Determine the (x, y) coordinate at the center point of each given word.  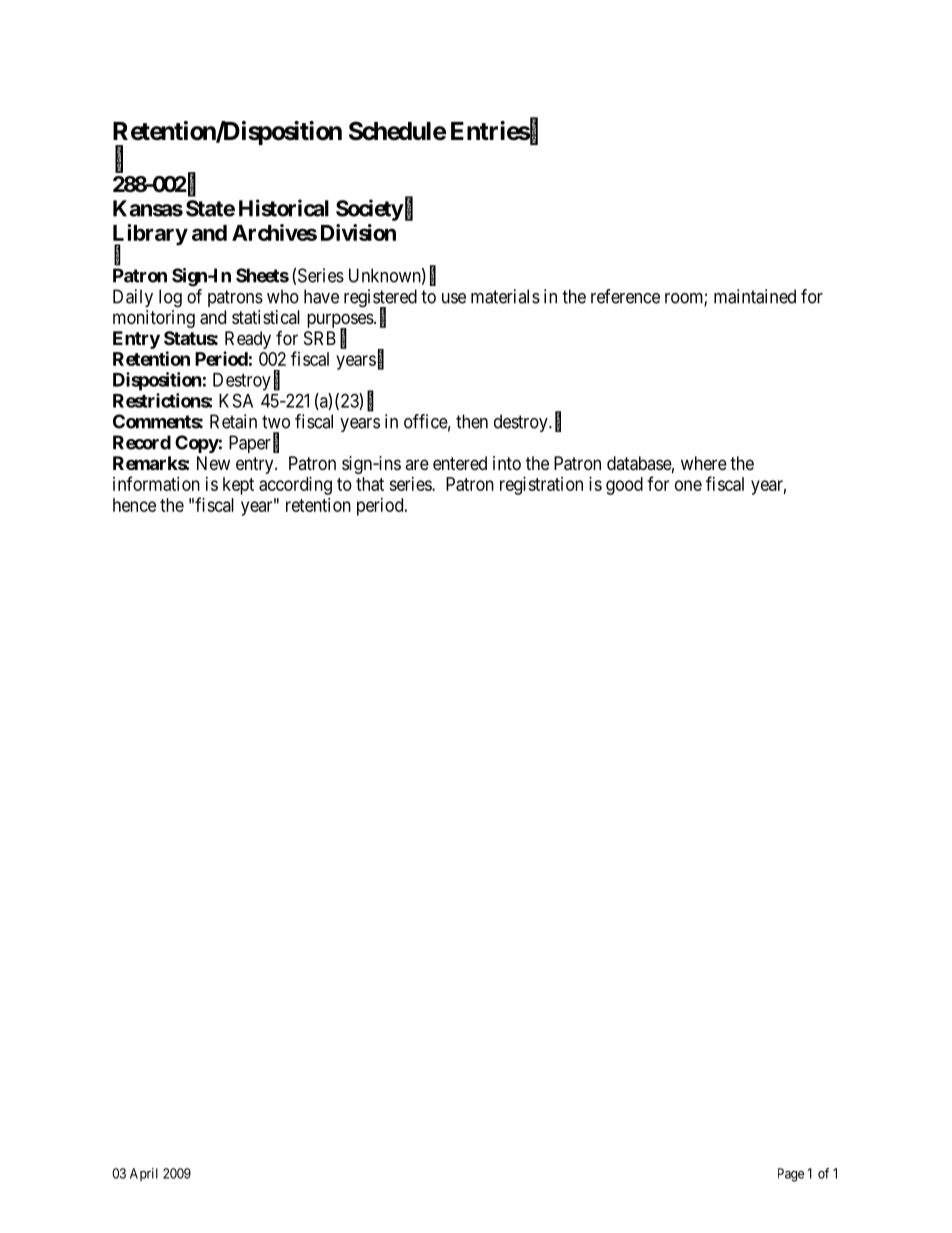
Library (150, 236)
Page (791, 1175)
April (144, 1175)
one (688, 485)
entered (460, 463)
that (370, 484)
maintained (755, 296)
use (454, 298)
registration (541, 486)
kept (238, 486)
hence (134, 505)
